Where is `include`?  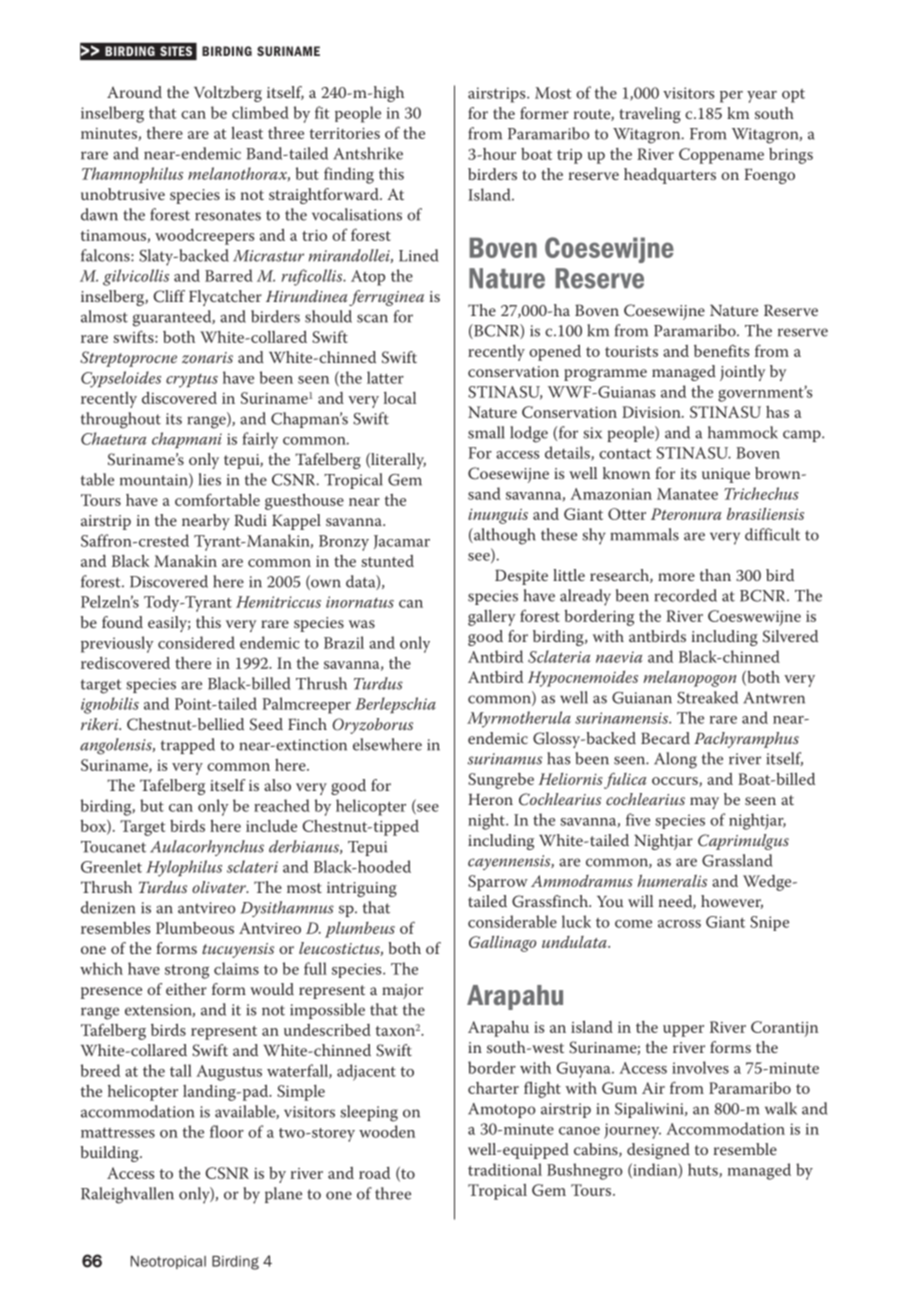 include is located at coordinates (271, 826).
